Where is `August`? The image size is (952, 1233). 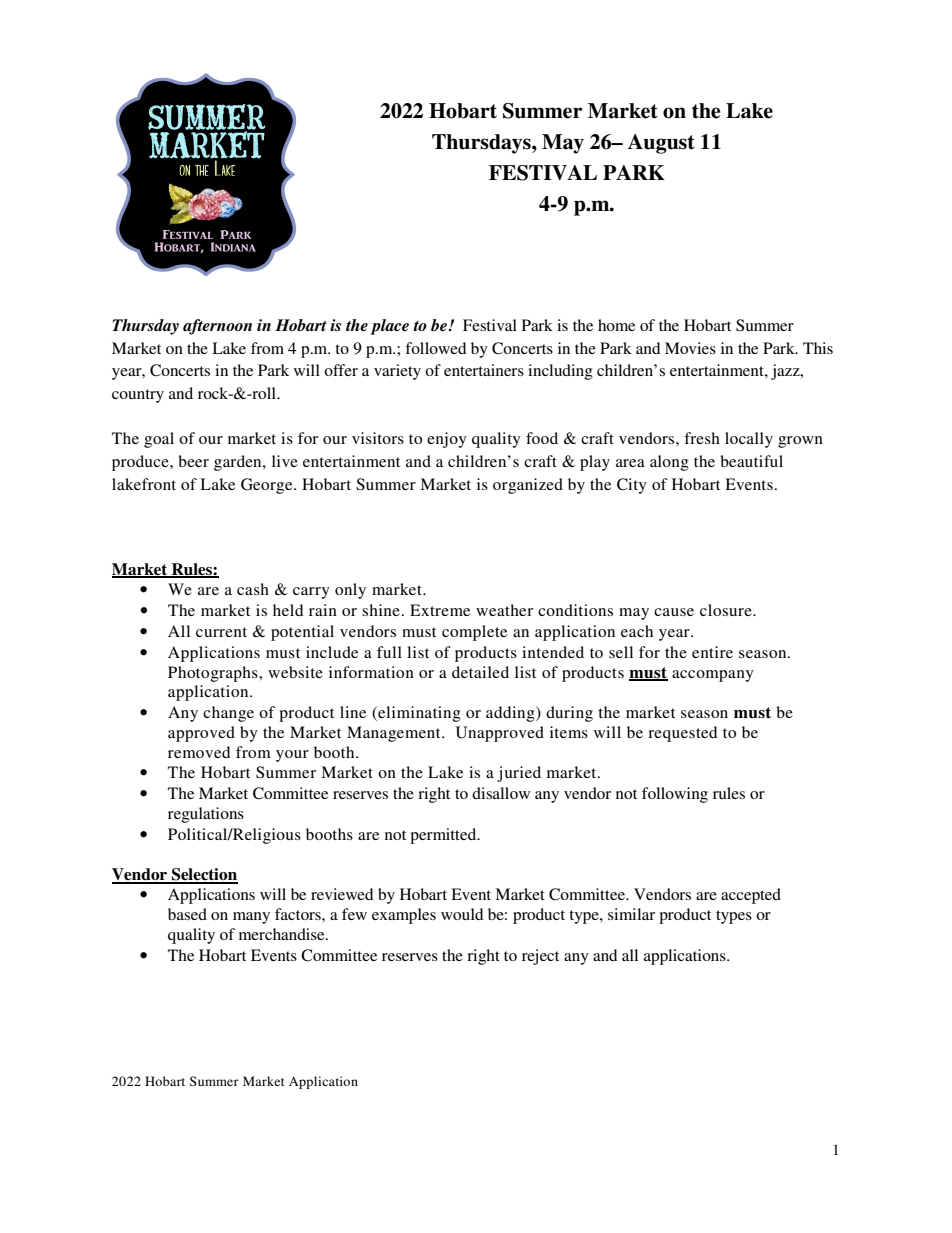 August is located at coordinates (661, 144).
